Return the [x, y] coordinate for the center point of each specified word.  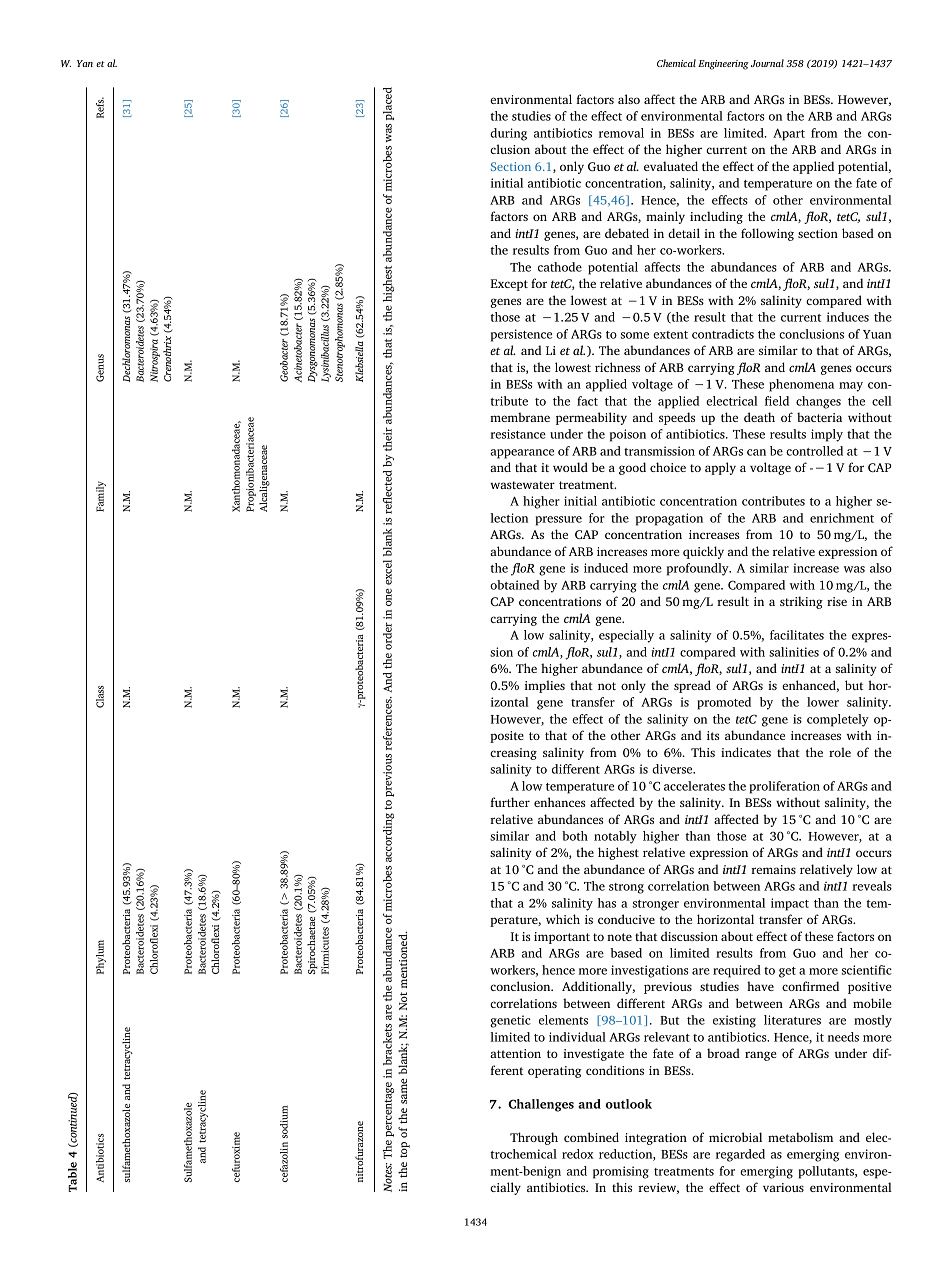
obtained [514, 585]
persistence [521, 335]
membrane [520, 417]
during [508, 134]
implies [545, 686]
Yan [85, 63]
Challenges [541, 1105]
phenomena [801, 385]
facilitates [797, 635]
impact [790, 904]
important [562, 938]
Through [534, 1138]
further [510, 802]
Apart [789, 134]
